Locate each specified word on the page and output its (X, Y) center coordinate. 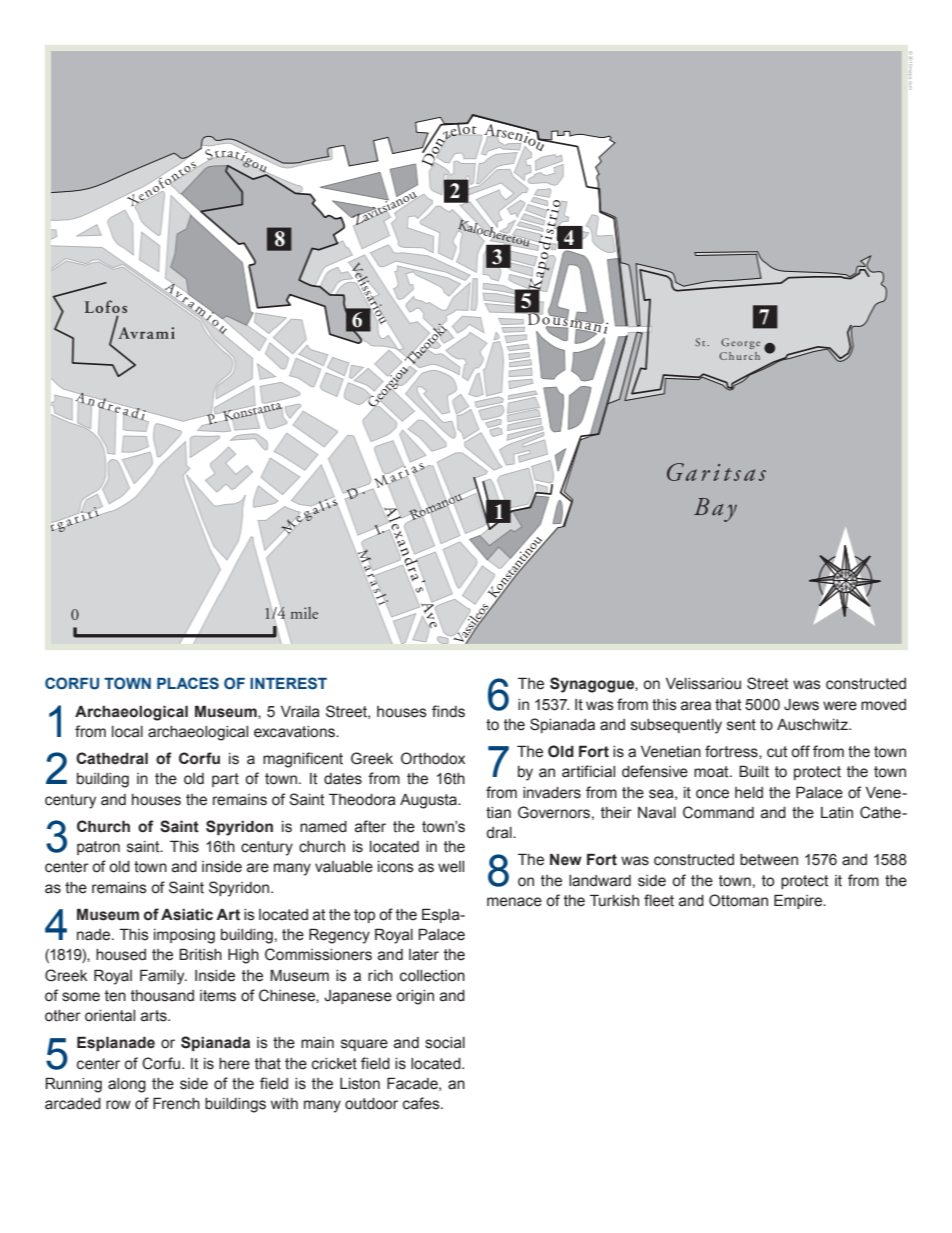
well (451, 867)
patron (98, 848)
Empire (799, 901)
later (424, 955)
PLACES (188, 683)
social (445, 1043)
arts (155, 1016)
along (127, 1085)
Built (754, 771)
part (225, 780)
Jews (801, 705)
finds (448, 711)
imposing (184, 936)
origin (415, 997)
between (769, 860)
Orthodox (433, 758)
